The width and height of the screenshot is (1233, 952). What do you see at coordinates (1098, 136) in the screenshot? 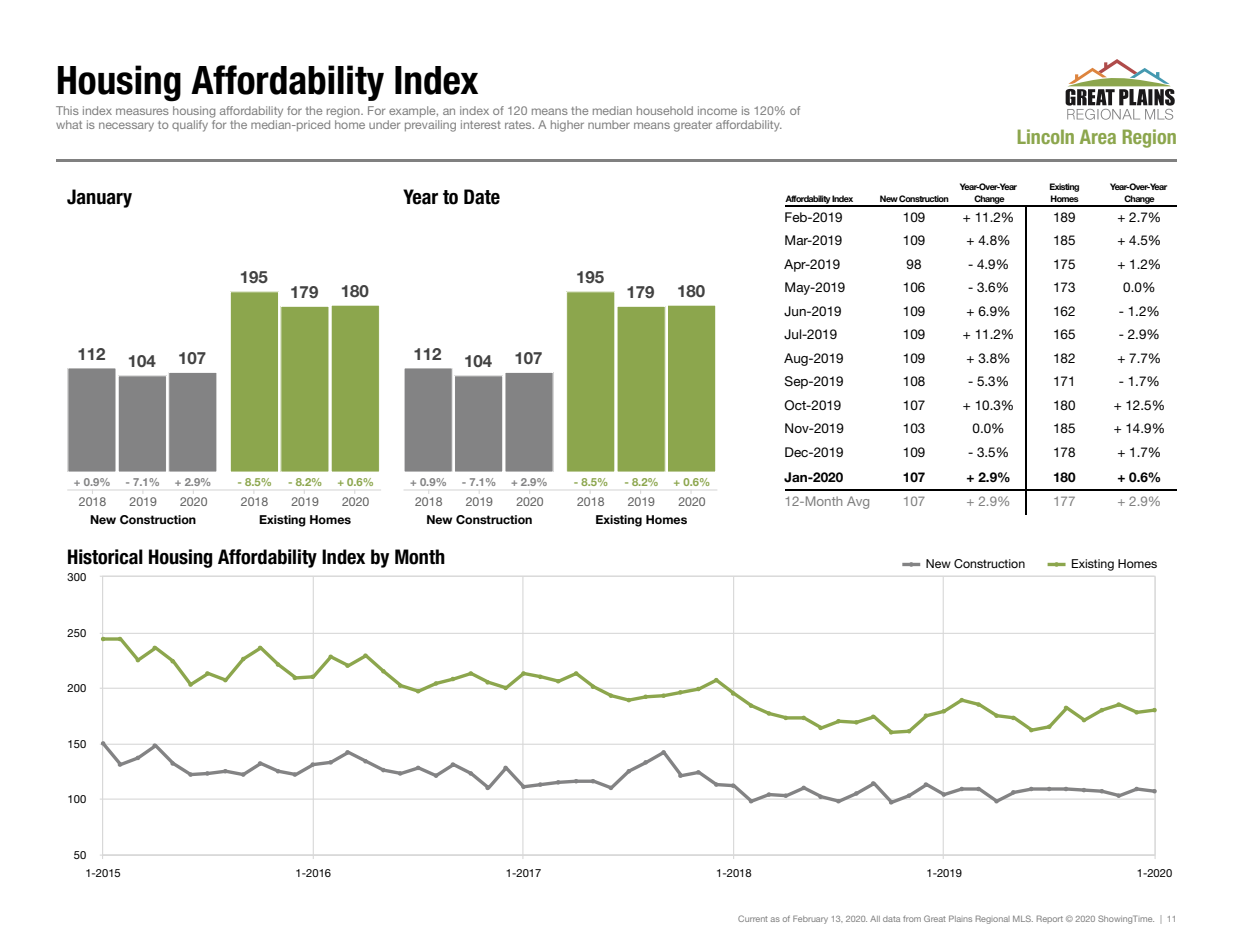
I see `Area` at bounding box center [1098, 136].
